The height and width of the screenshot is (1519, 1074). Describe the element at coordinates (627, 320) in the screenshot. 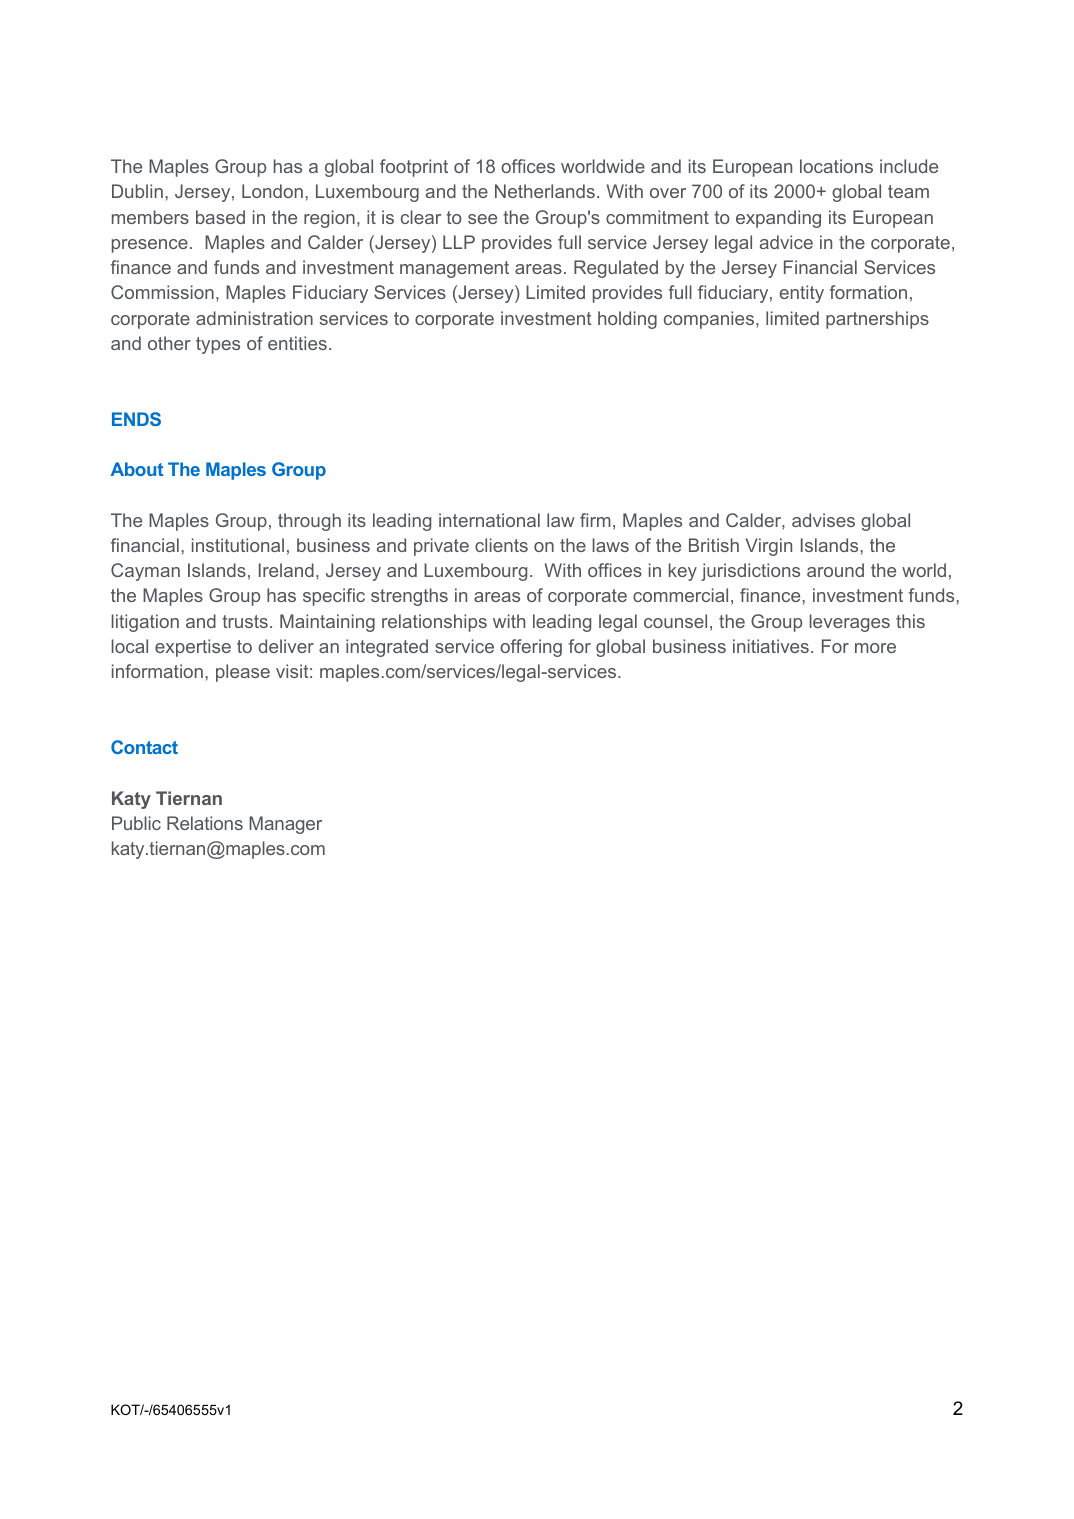

I see `holding` at that location.
